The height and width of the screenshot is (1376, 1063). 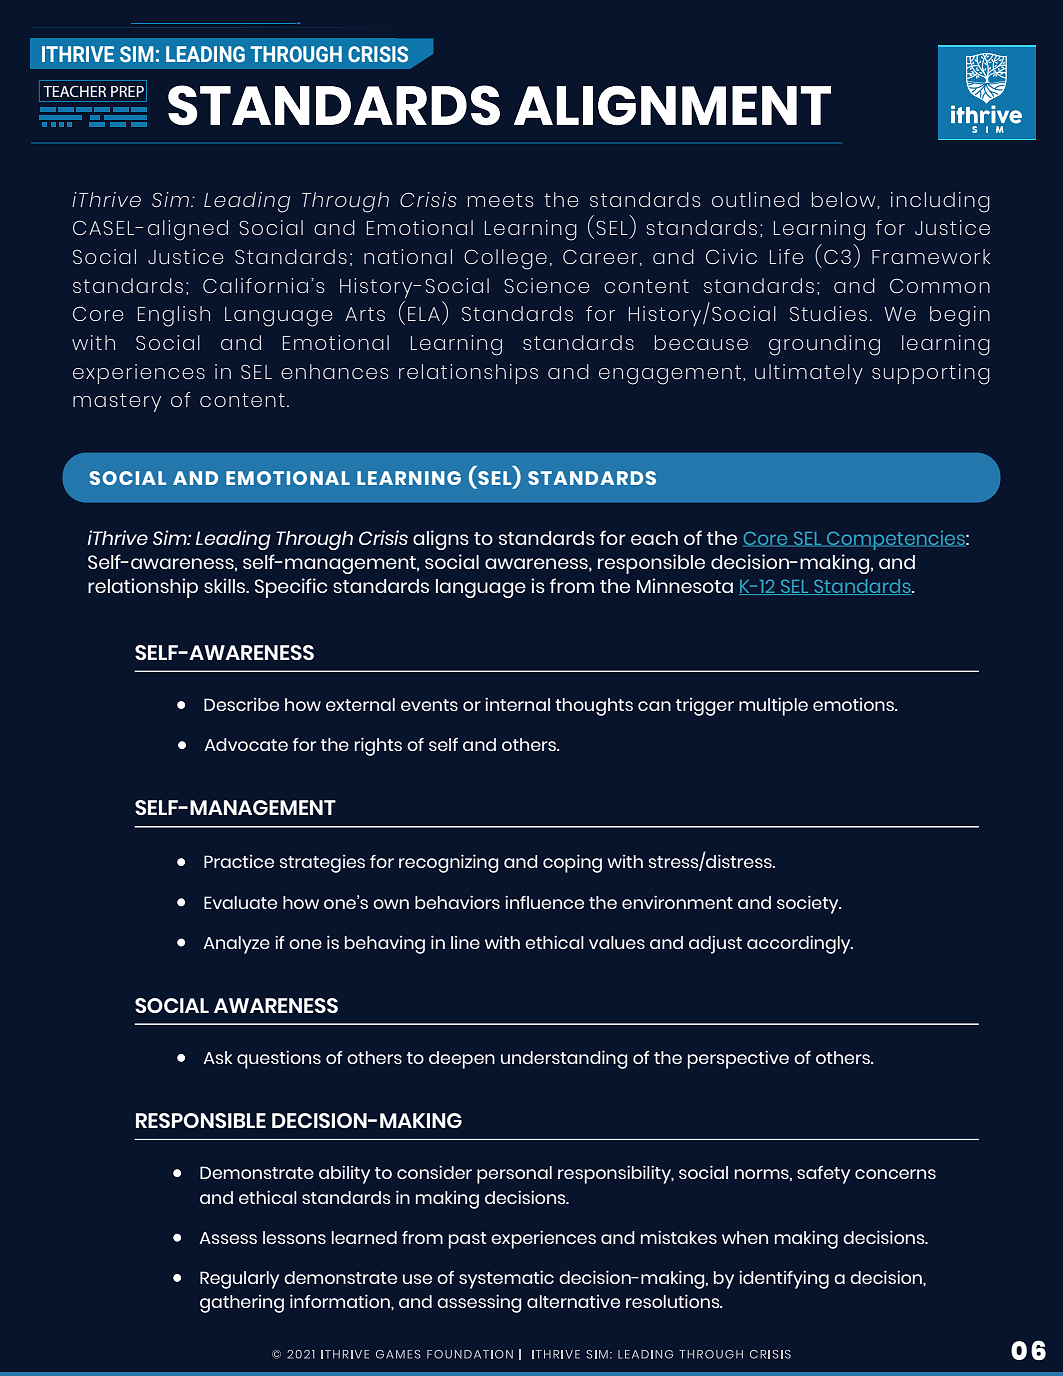 I want to click on meets, so click(x=500, y=200).
